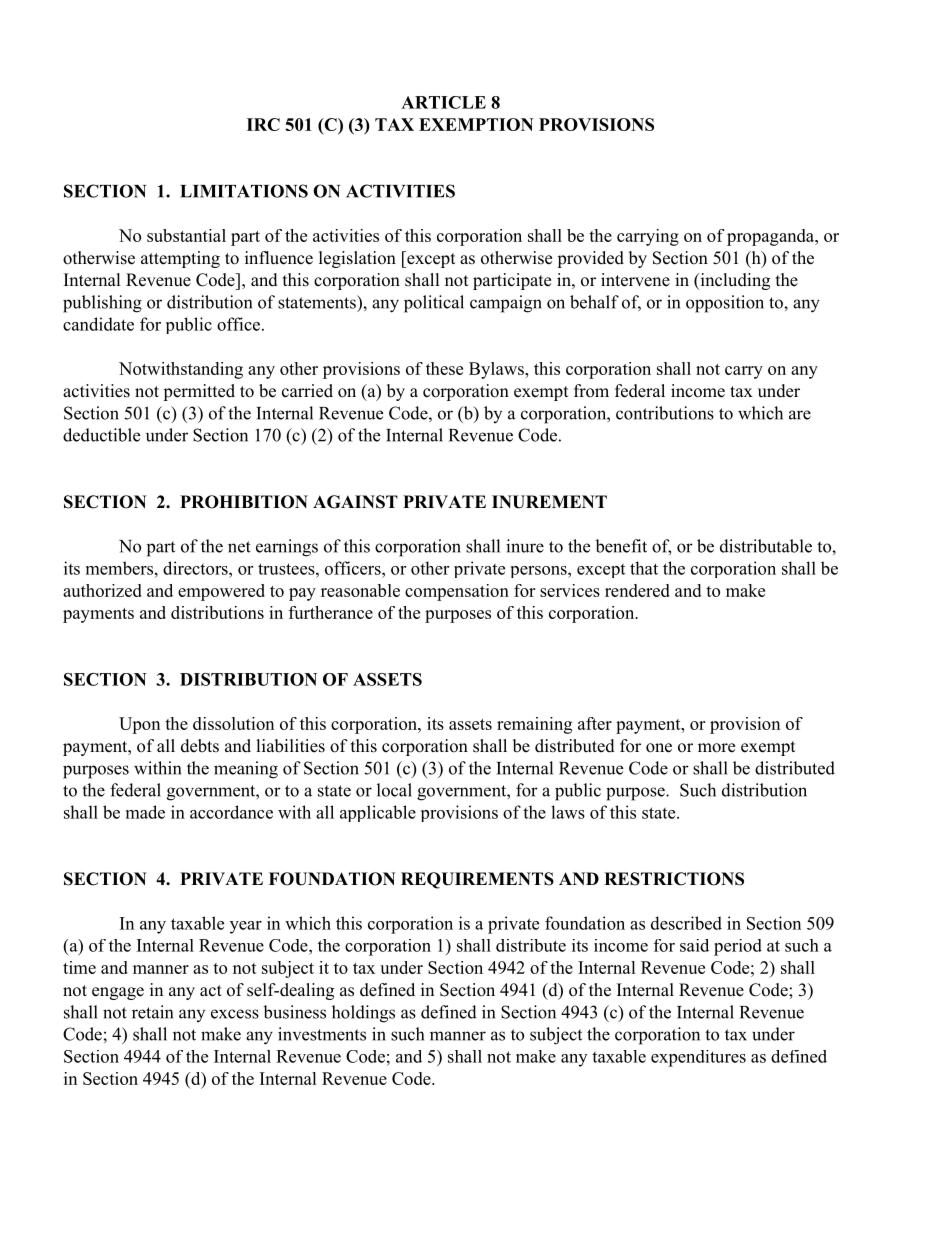 The width and height of the screenshot is (952, 1233). Describe the element at coordinates (363, 1014) in the screenshot. I see `holdings` at that location.
